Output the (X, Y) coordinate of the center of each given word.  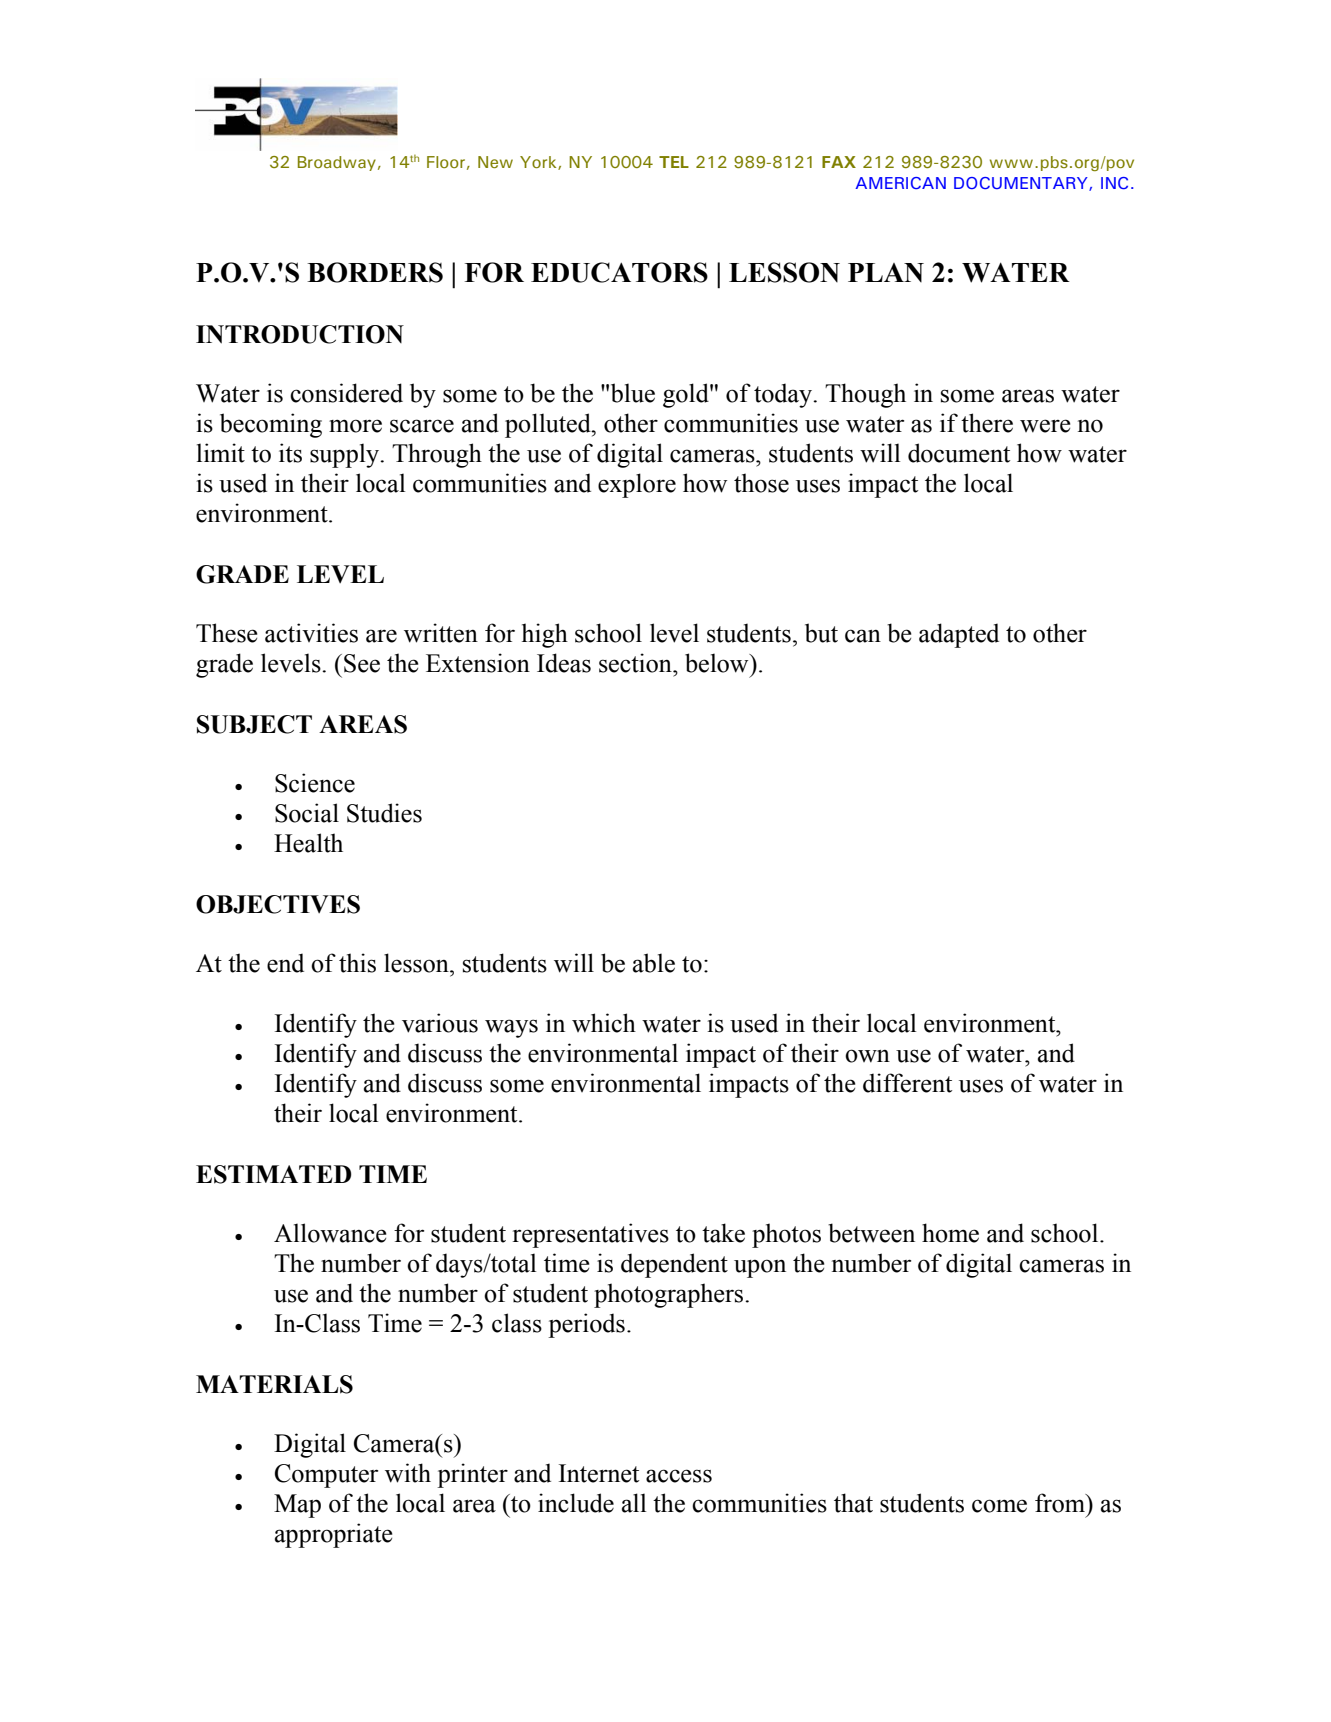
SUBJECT (254, 724)
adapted (959, 635)
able (654, 963)
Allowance (330, 1233)
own (867, 1056)
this (357, 963)
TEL (674, 162)
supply (345, 455)
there (987, 423)
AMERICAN (900, 183)
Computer (326, 1476)
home (950, 1233)
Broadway (337, 163)
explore (637, 485)
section (636, 663)
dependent (674, 1265)
